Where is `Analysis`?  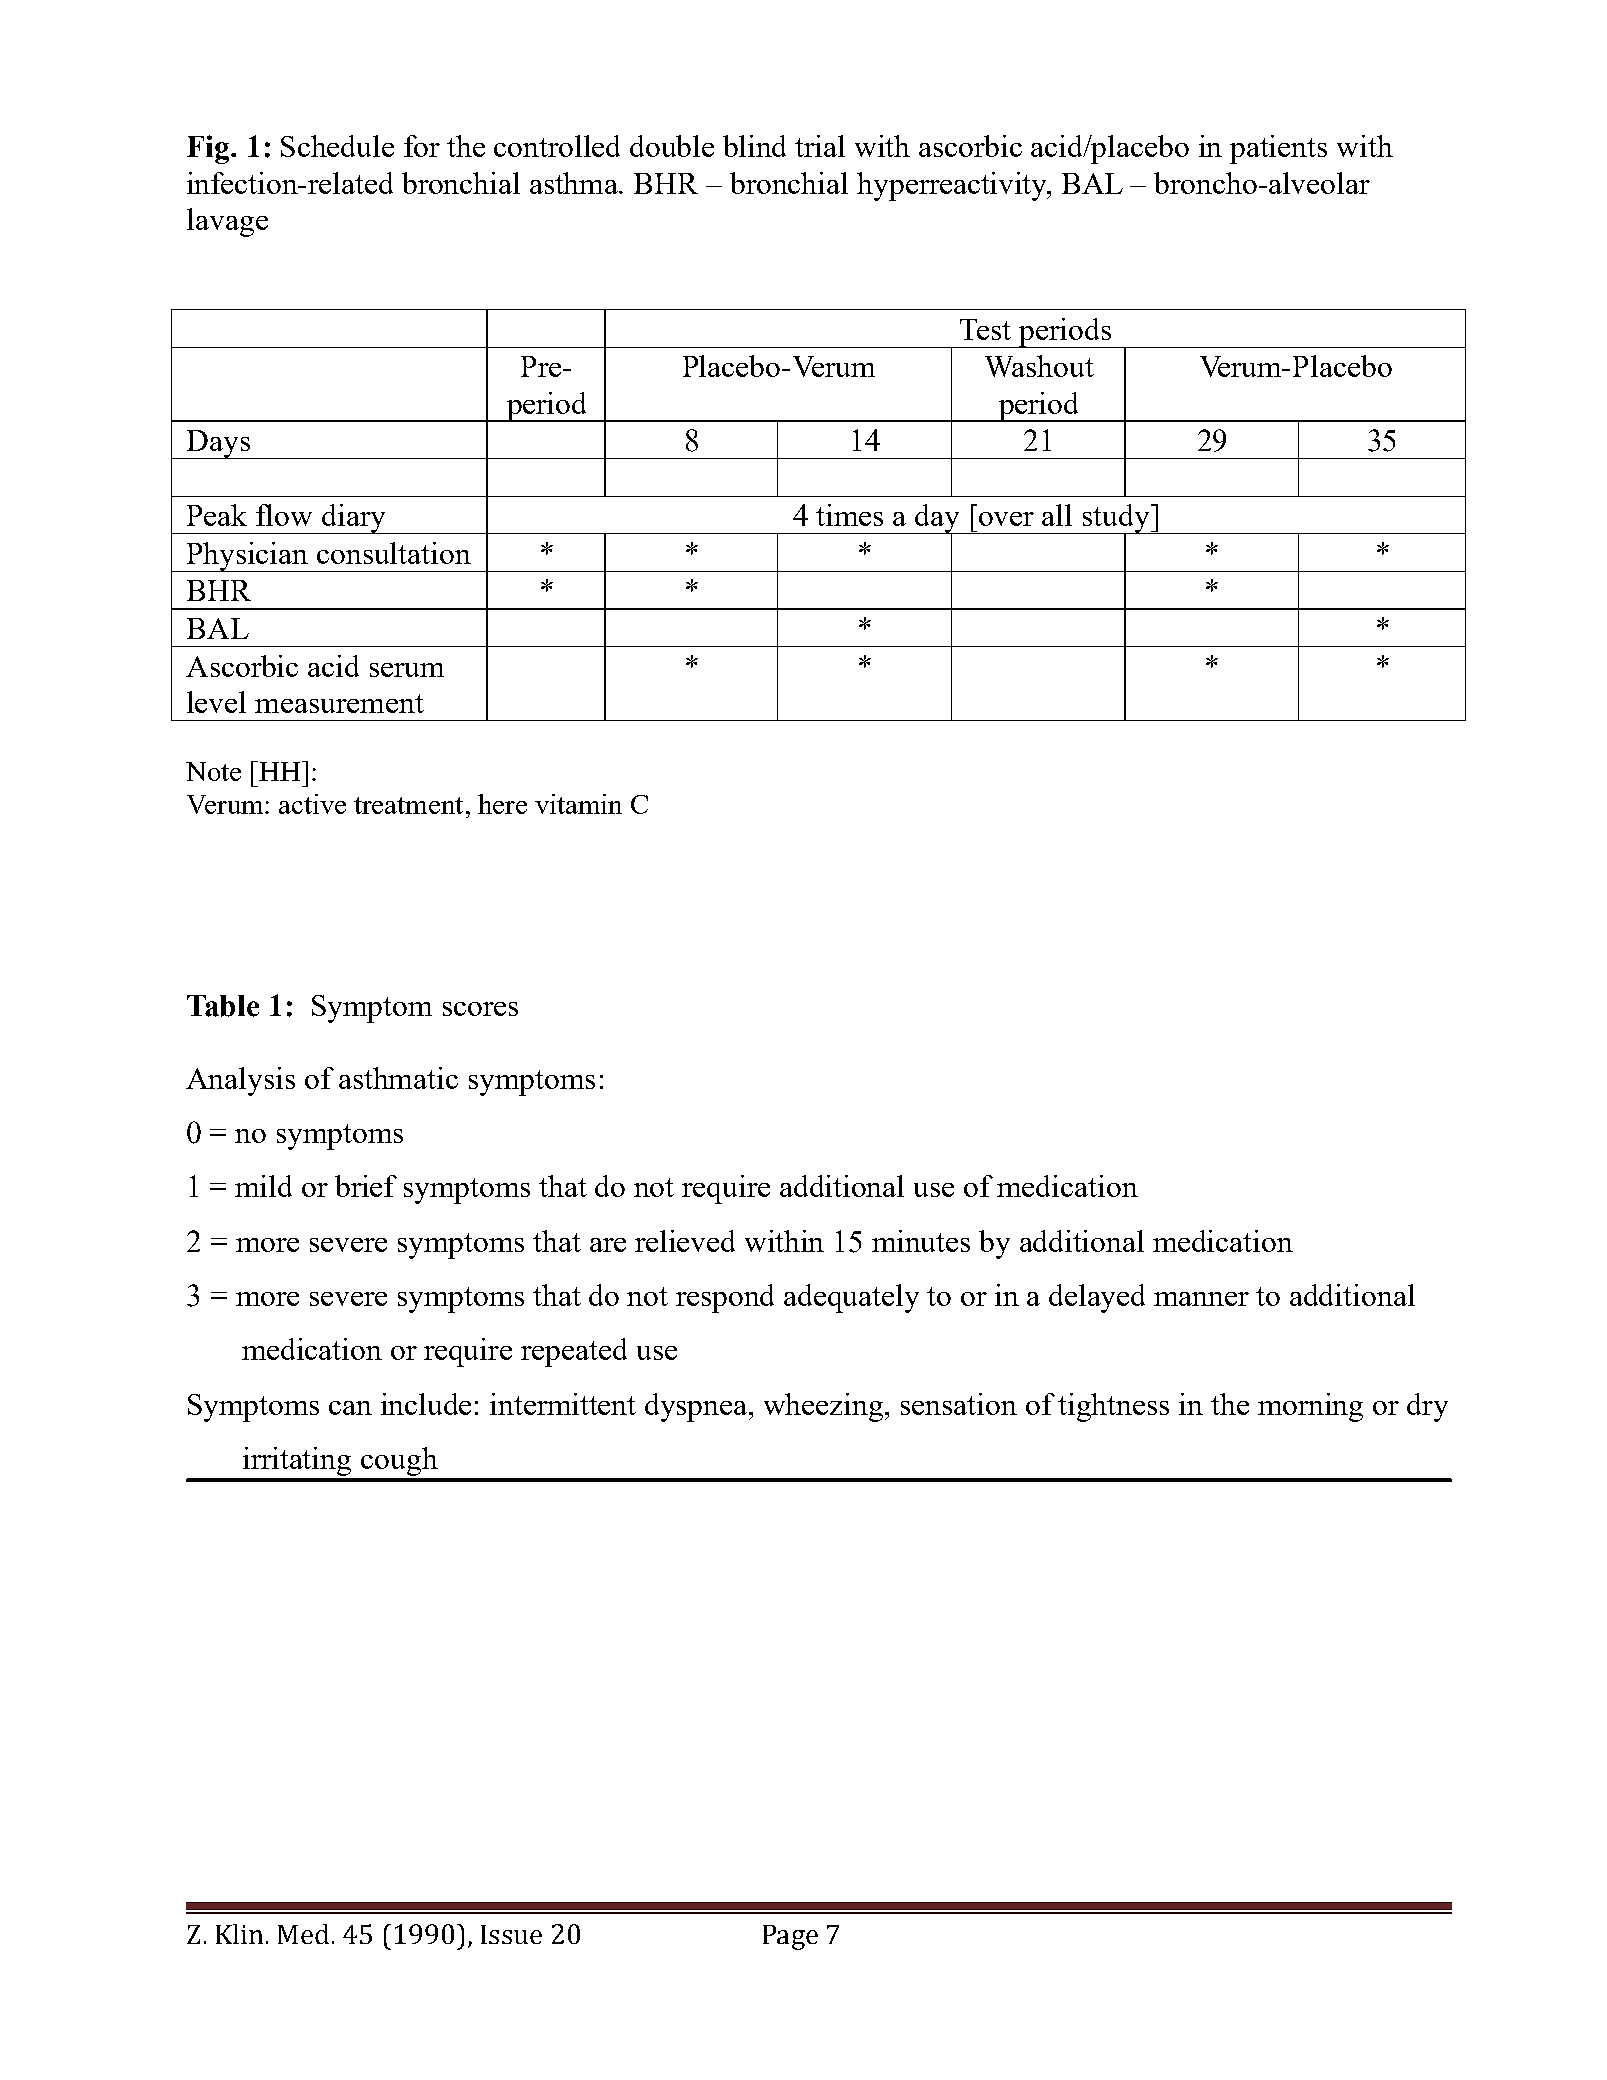
Analysis is located at coordinates (240, 1081).
